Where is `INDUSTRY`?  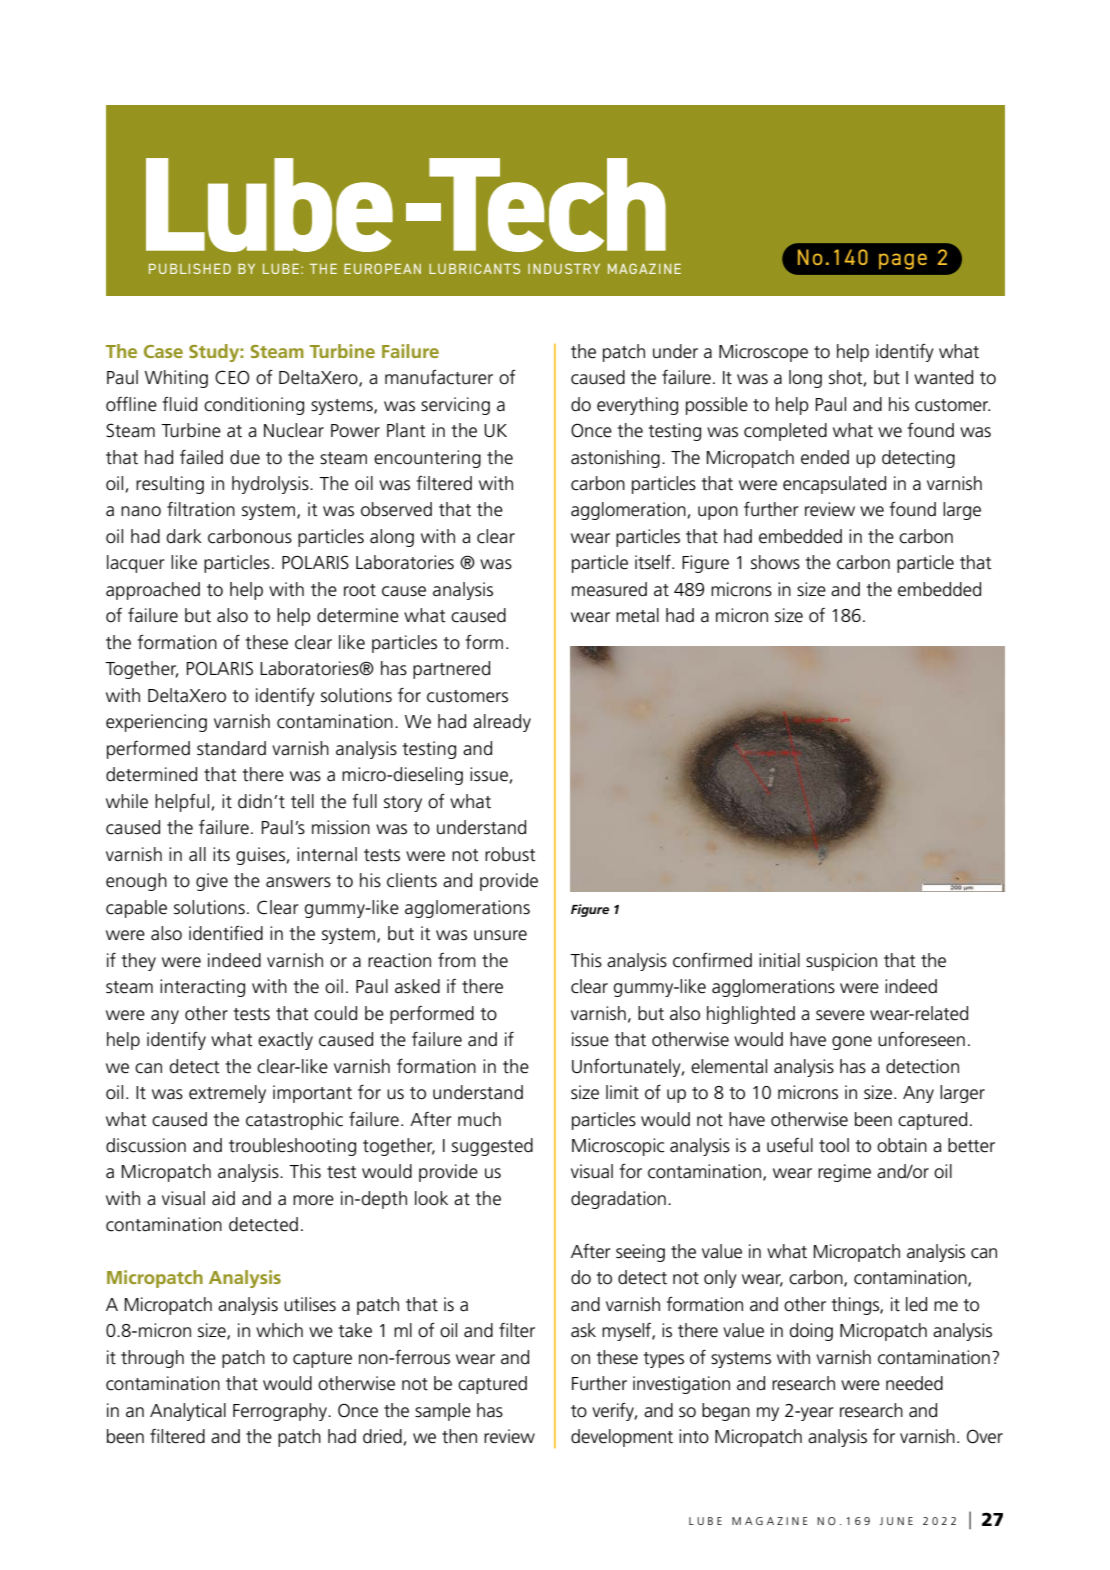 INDUSTRY is located at coordinates (564, 268).
